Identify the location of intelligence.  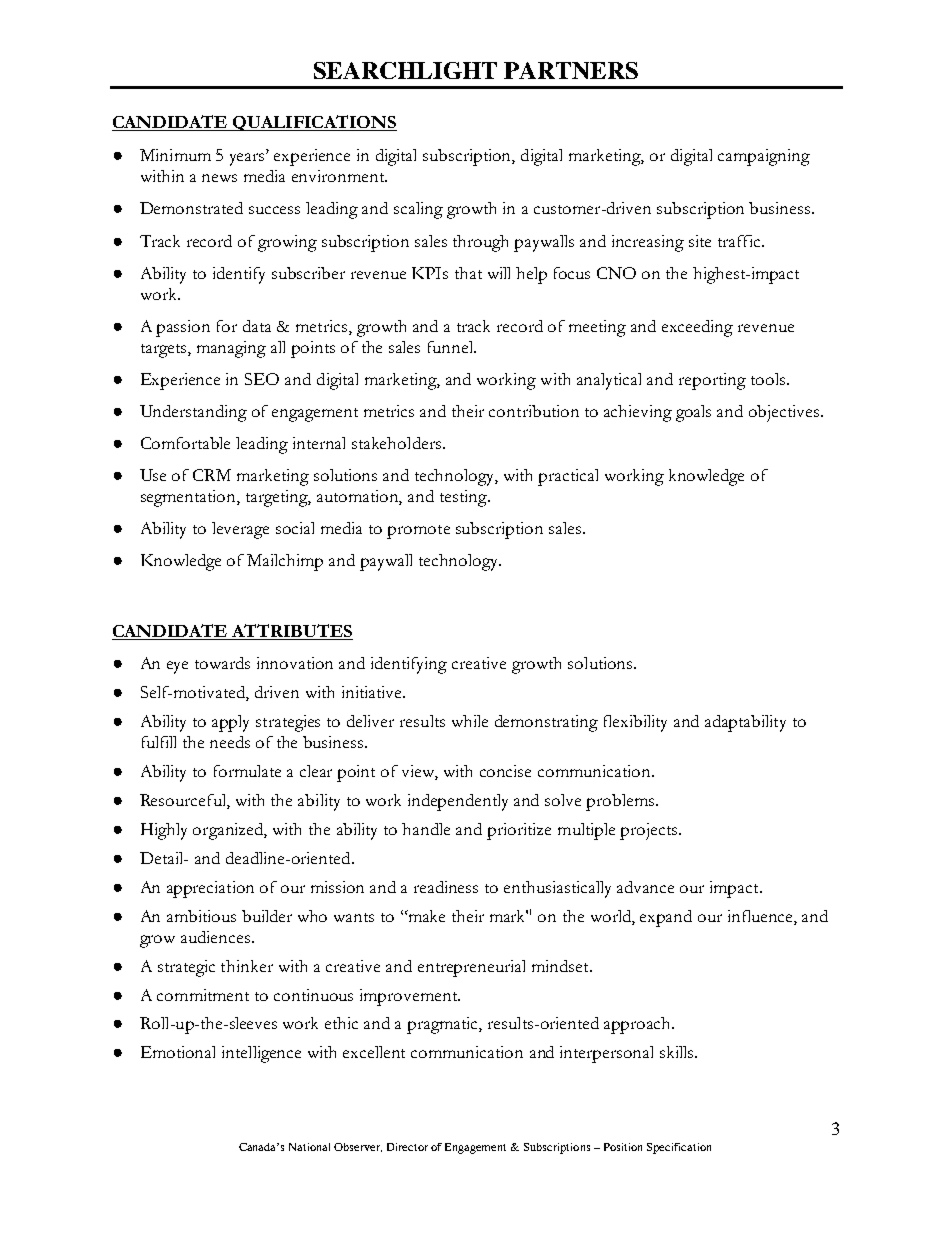
(261, 1054).
